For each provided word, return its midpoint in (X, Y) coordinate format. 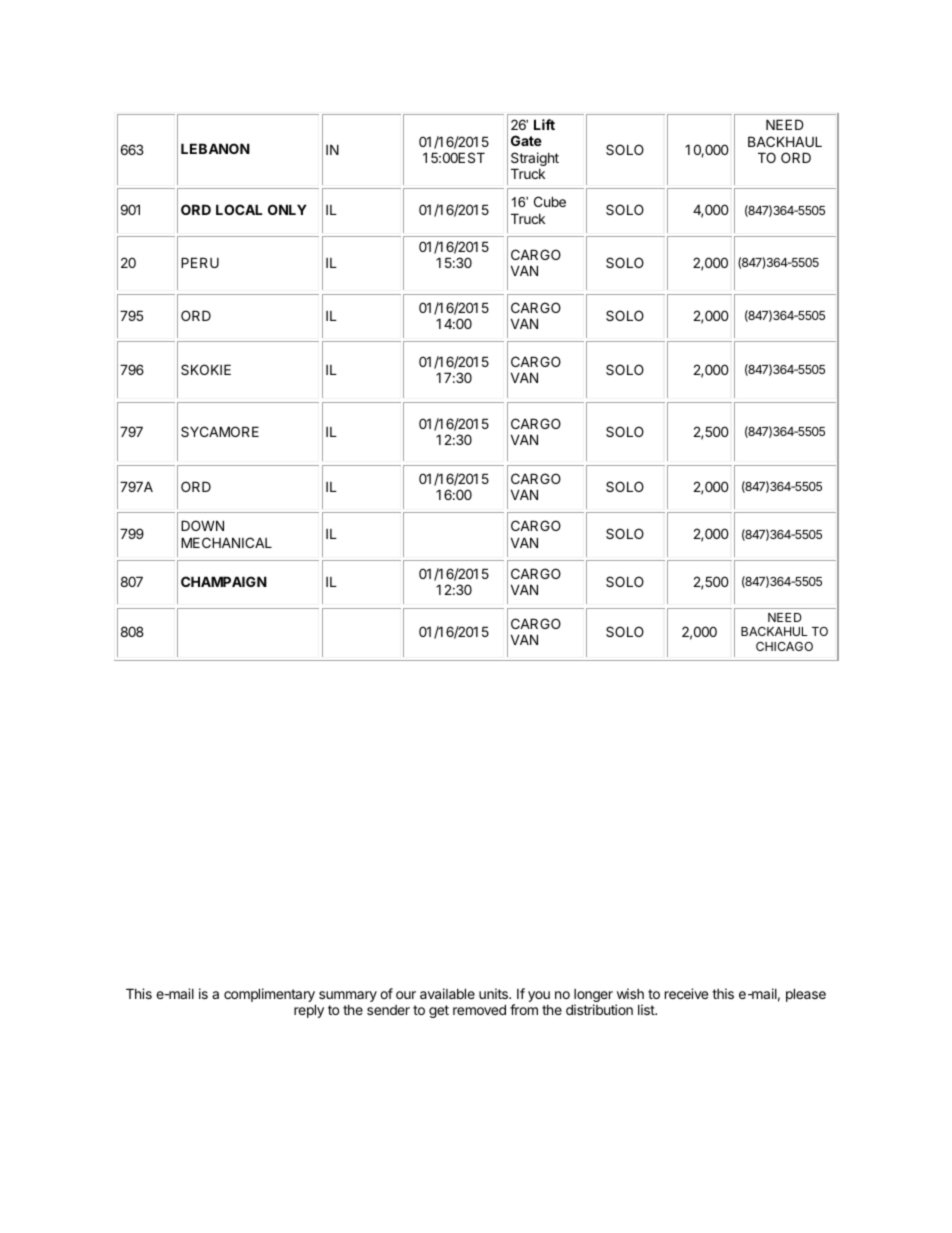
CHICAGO (784, 646)
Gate (526, 140)
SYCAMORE (220, 431)
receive (686, 993)
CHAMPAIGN (224, 581)
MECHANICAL (226, 542)
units (494, 993)
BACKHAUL (785, 141)
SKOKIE (206, 369)
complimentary (270, 996)
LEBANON (215, 148)
